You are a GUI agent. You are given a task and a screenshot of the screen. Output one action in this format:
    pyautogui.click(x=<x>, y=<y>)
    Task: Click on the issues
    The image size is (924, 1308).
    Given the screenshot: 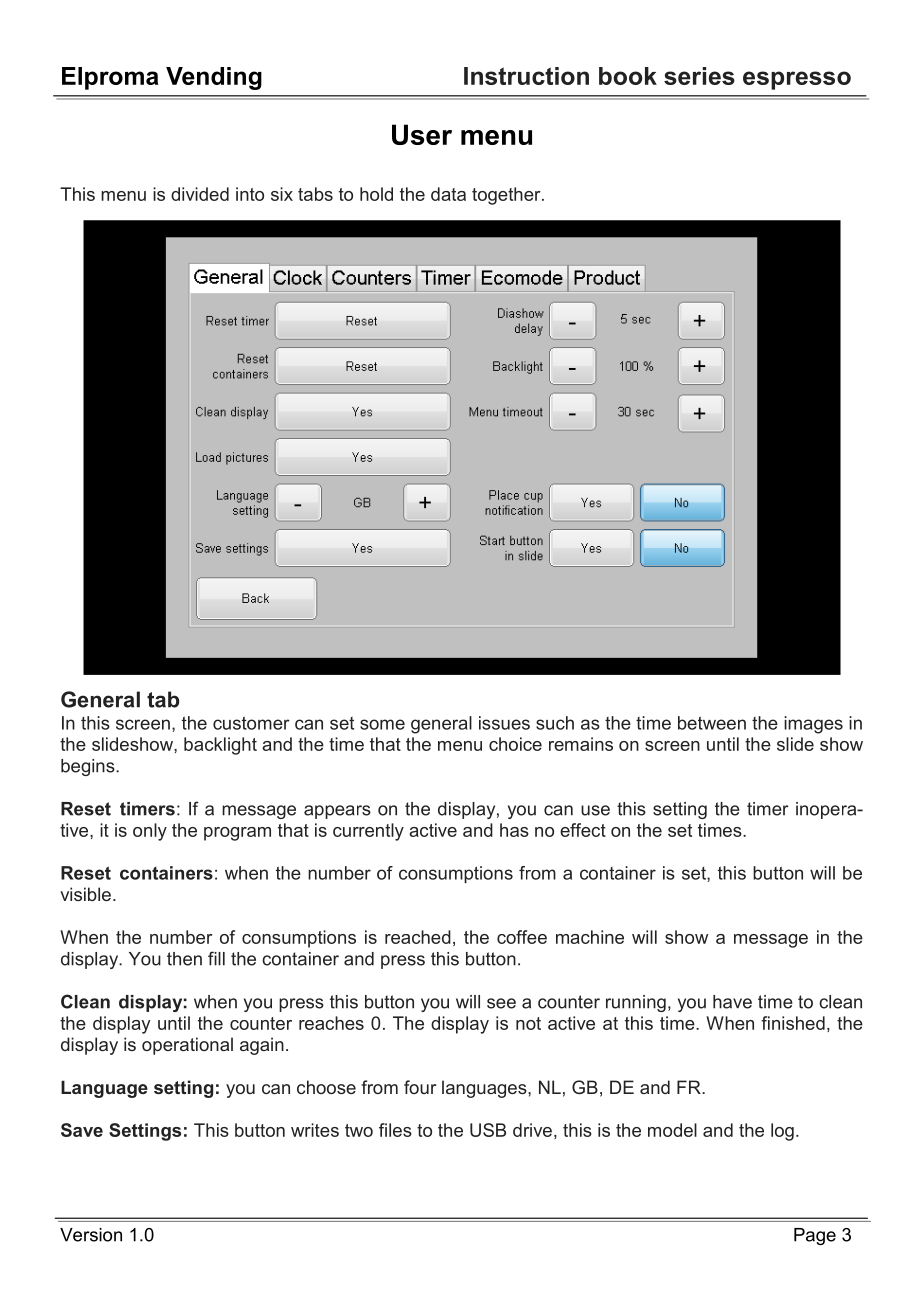 What is the action you would take?
    pyautogui.click(x=504, y=723)
